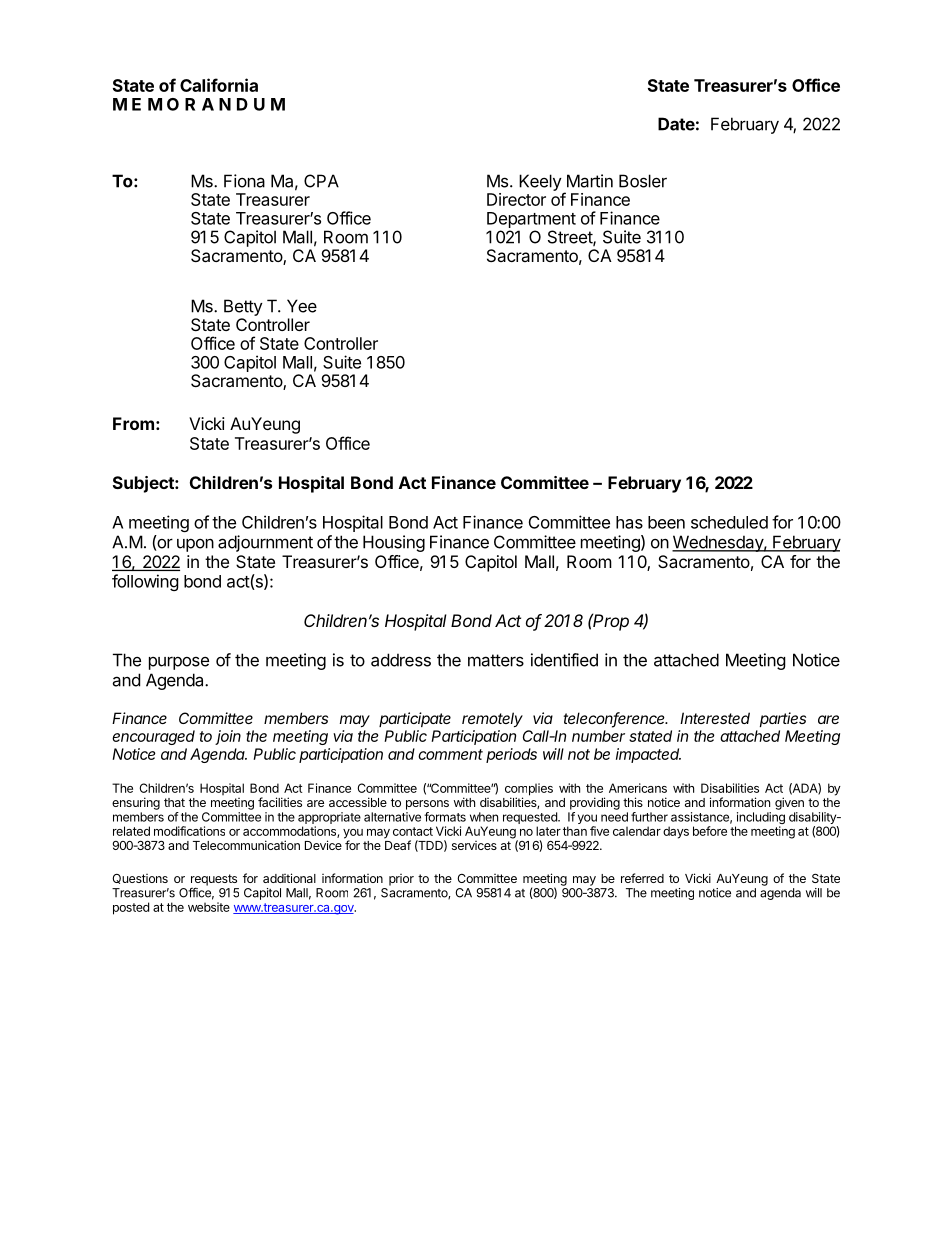  I want to click on Martin, so click(590, 181).
